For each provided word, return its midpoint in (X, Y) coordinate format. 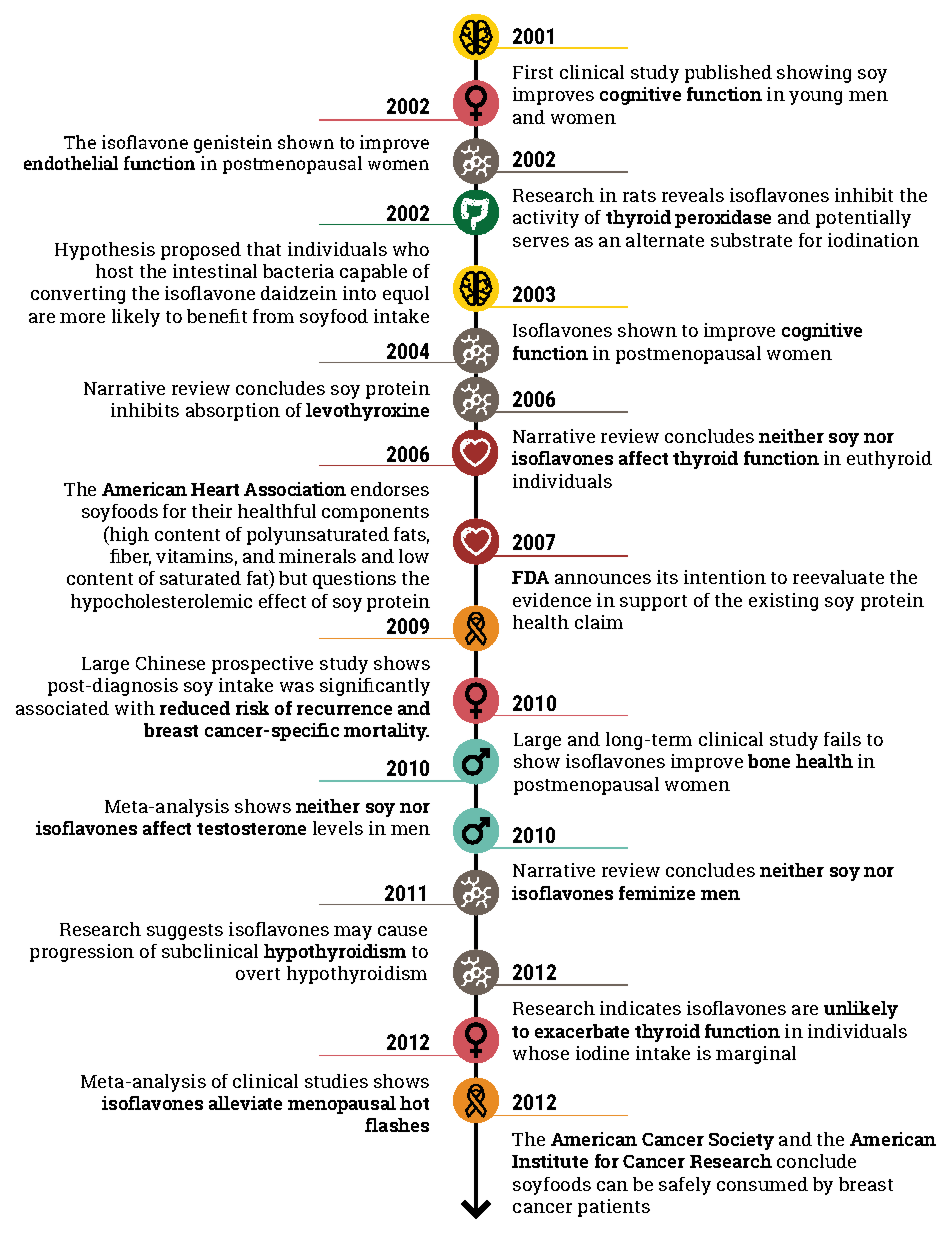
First (533, 72)
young (815, 98)
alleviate (245, 1103)
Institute (550, 1161)
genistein (233, 144)
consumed (762, 1184)
